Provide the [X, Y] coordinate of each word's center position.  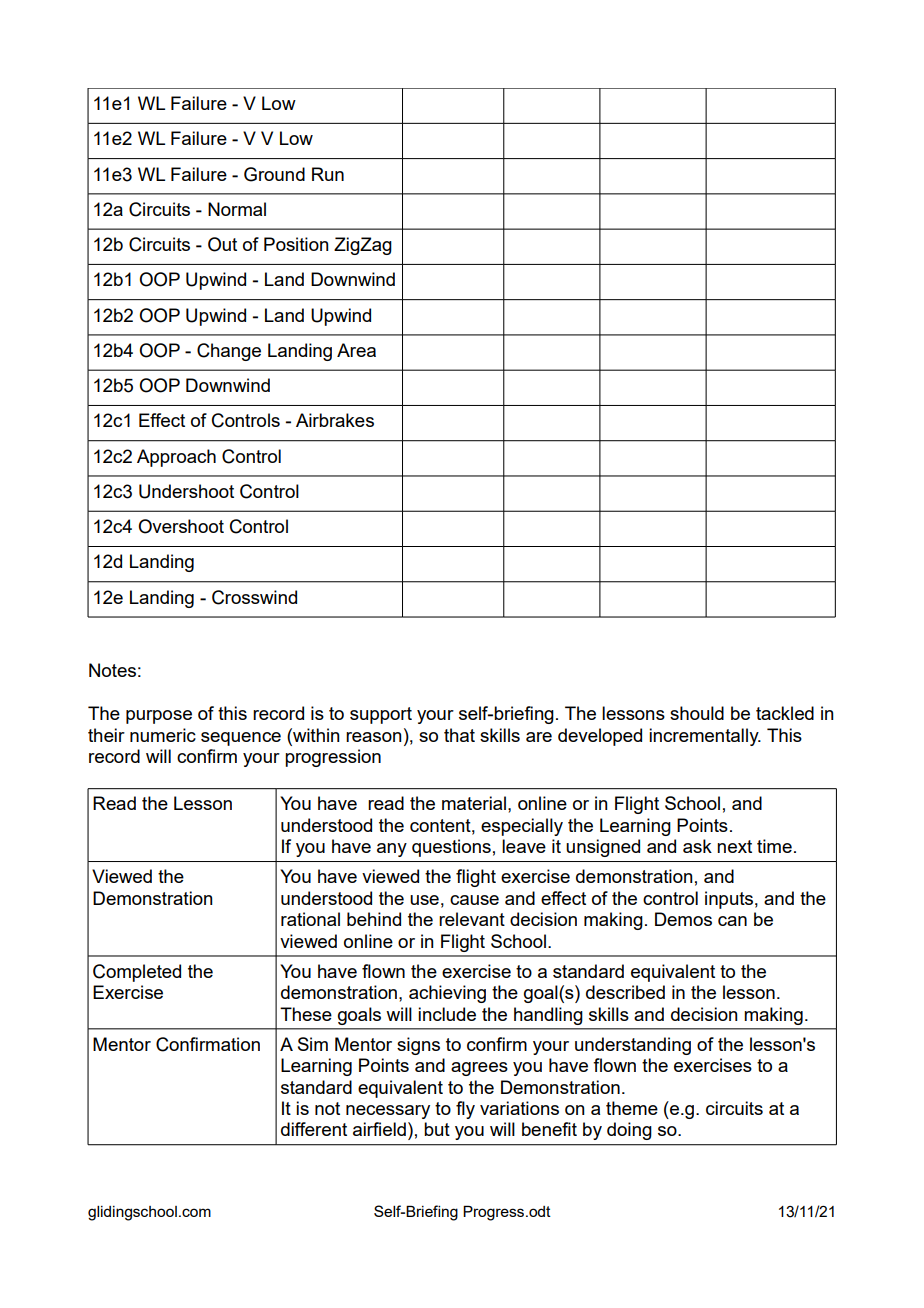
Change [229, 352]
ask [697, 846]
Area [356, 350]
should [697, 713]
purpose [159, 717]
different [314, 1129]
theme [632, 1108]
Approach [176, 458]
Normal [237, 209]
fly [465, 1110]
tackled [785, 713]
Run [328, 174]
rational [310, 919]
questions [451, 848]
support [381, 715]
